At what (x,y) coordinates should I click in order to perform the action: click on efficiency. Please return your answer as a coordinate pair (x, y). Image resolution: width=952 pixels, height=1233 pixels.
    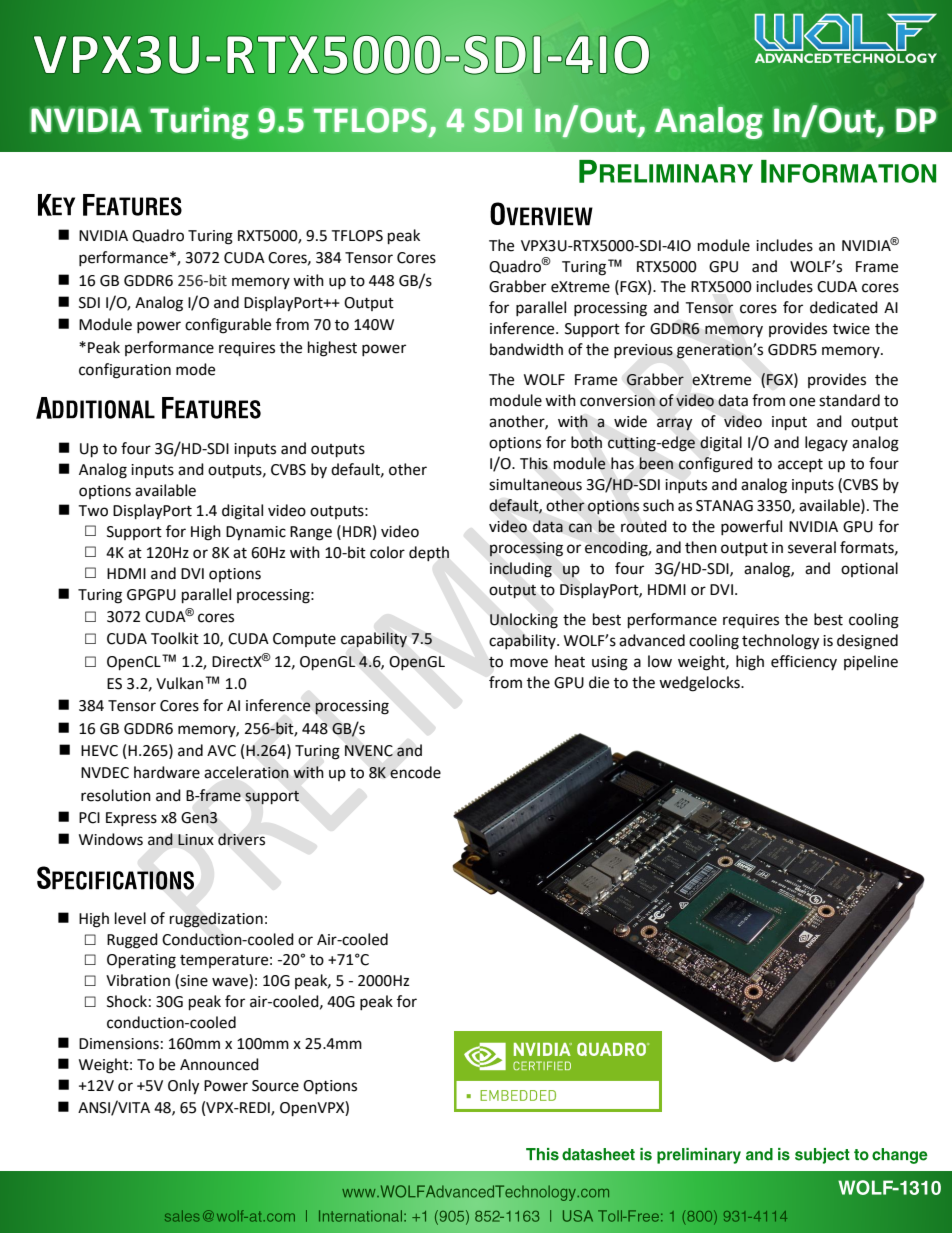
    Looking at the image, I should click on (804, 662).
